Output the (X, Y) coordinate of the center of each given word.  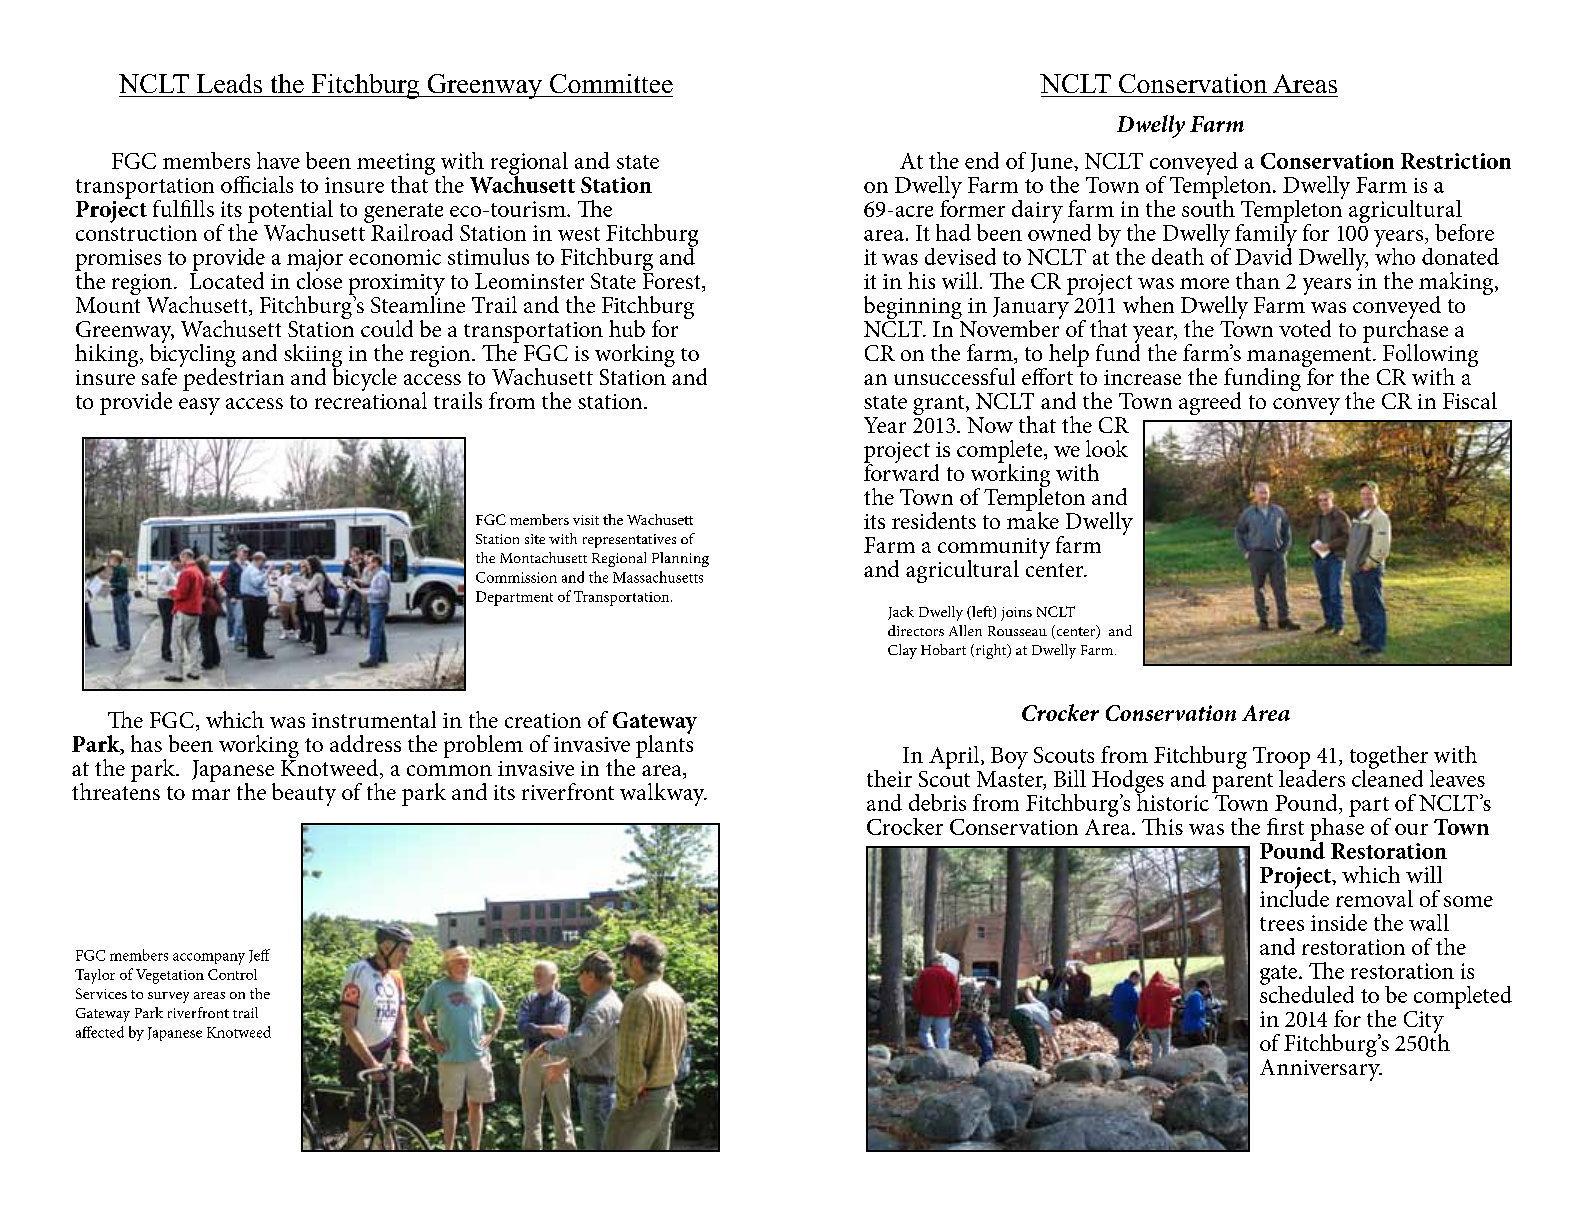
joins (1016, 614)
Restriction (1456, 161)
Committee (611, 83)
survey (168, 997)
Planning (680, 559)
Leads (229, 83)
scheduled (1307, 993)
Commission (516, 577)
